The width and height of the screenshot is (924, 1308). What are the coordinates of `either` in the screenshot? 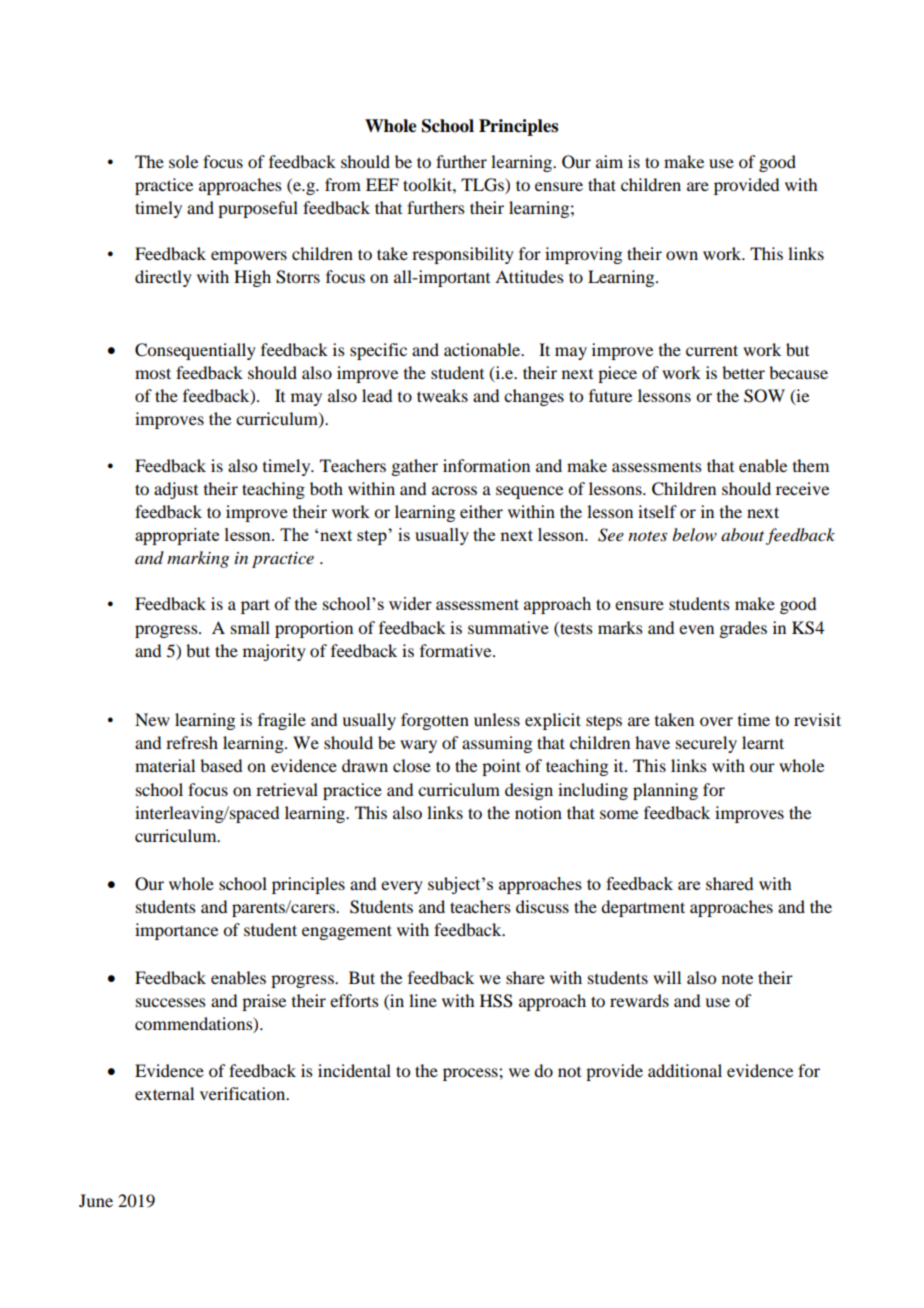 It's located at (481, 511).
